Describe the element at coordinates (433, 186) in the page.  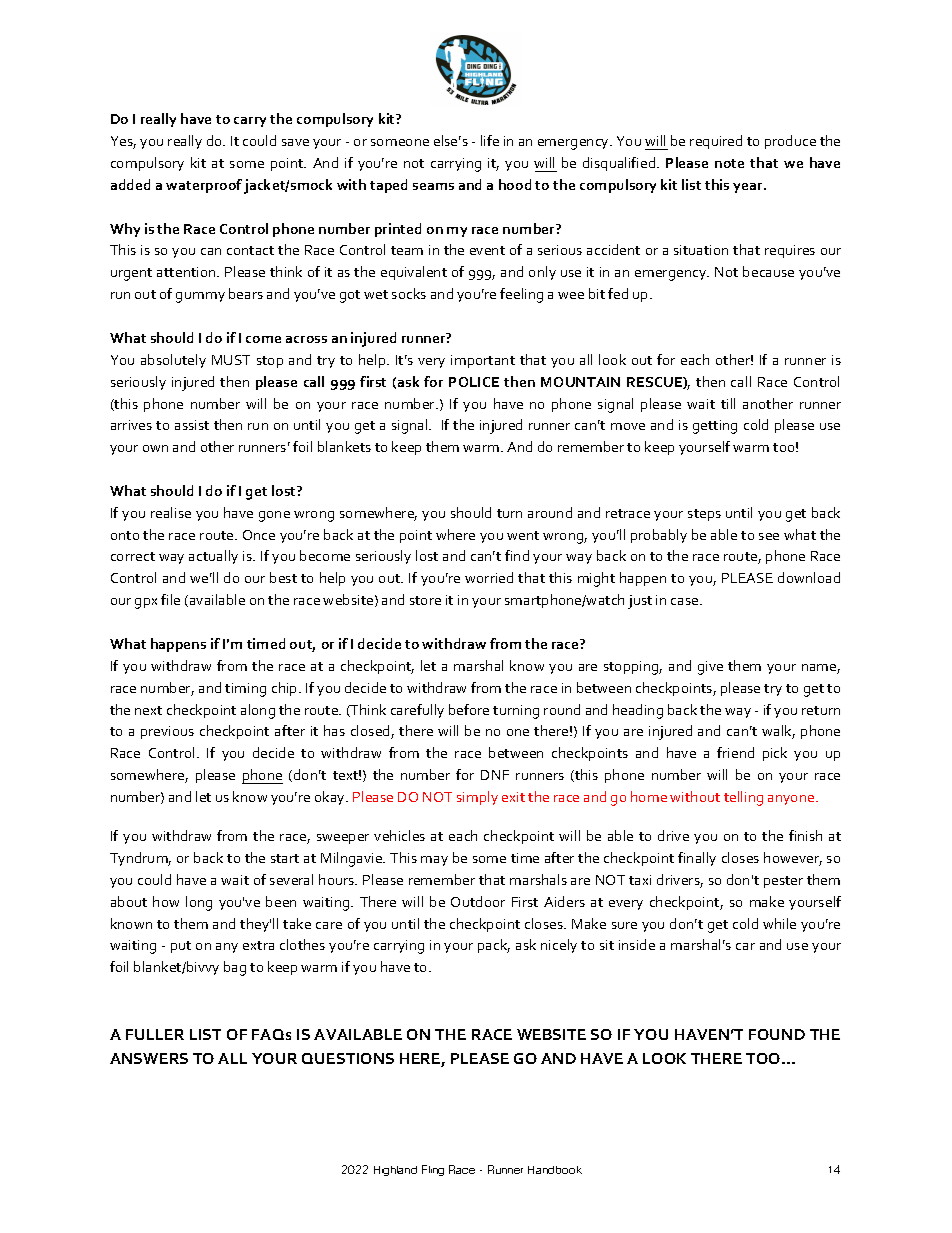
I see `seams` at that location.
